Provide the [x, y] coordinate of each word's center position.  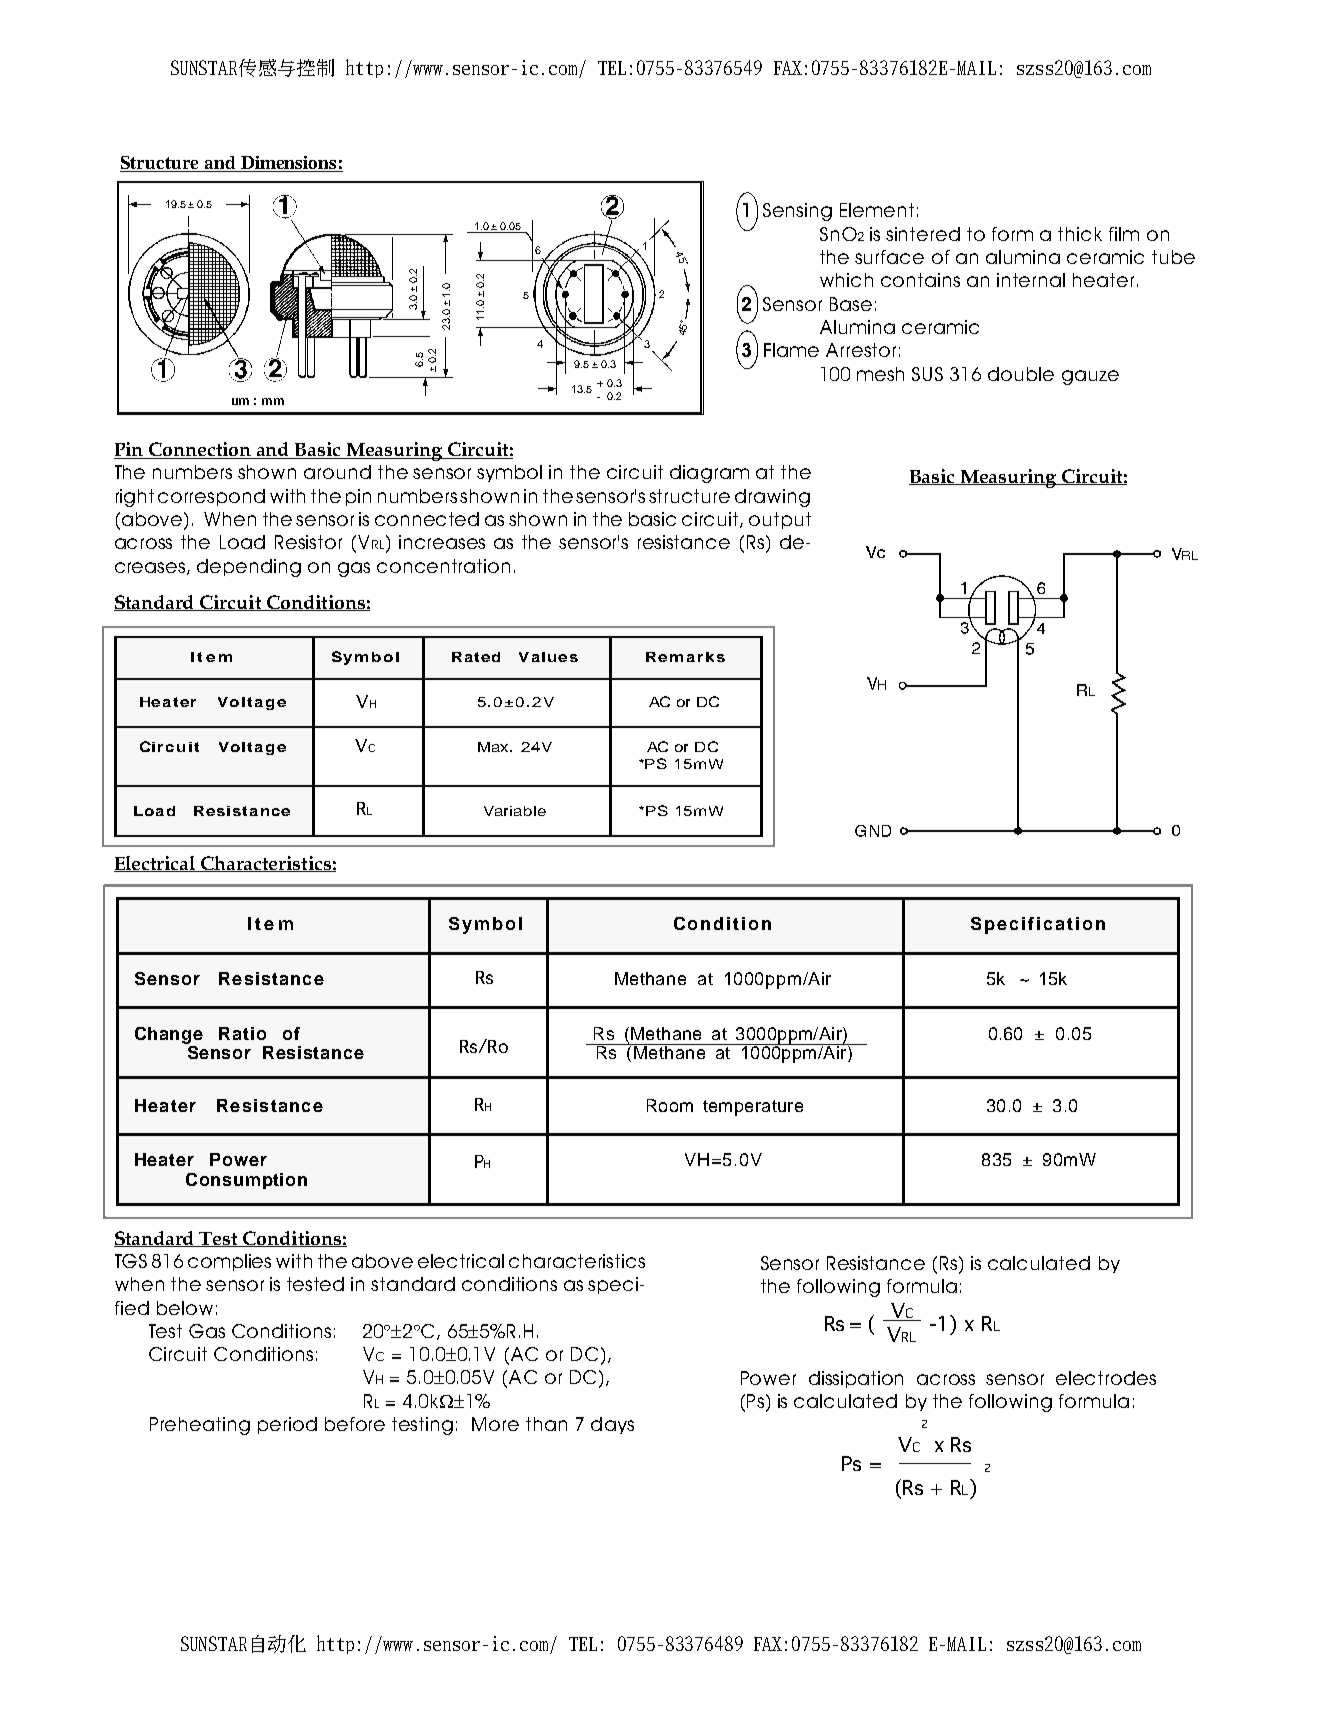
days [612, 1425]
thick [1080, 234]
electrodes [1106, 1378]
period [287, 1425]
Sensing [797, 212]
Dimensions [289, 164]
